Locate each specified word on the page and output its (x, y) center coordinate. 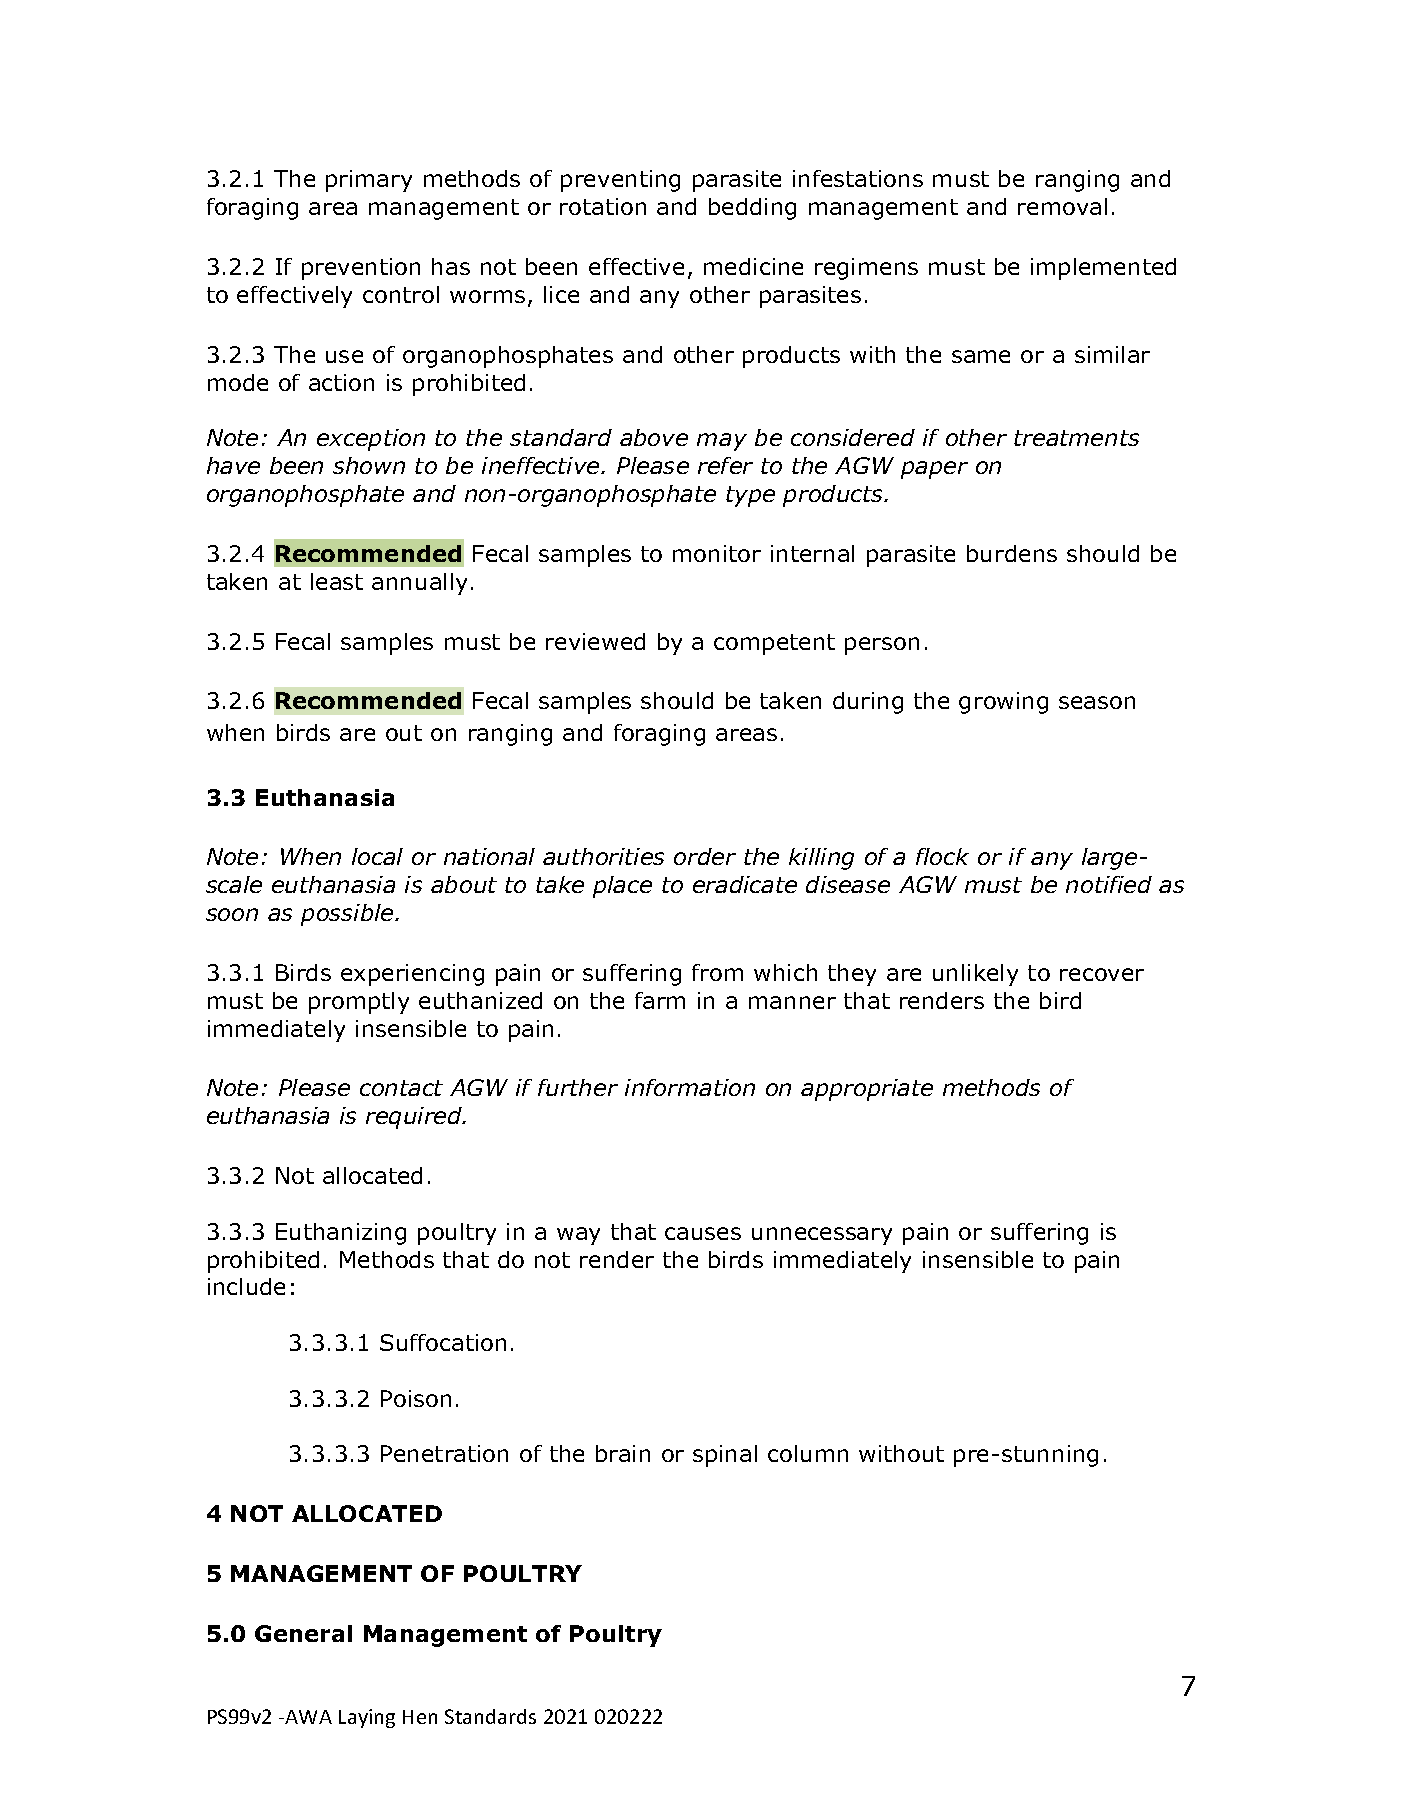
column (808, 1453)
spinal (725, 1456)
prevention (361, 269)
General (303, 1633)
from (717, 972)
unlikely (975, 975)
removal (1062, 206)
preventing (620, 181)
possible (348, 915)
